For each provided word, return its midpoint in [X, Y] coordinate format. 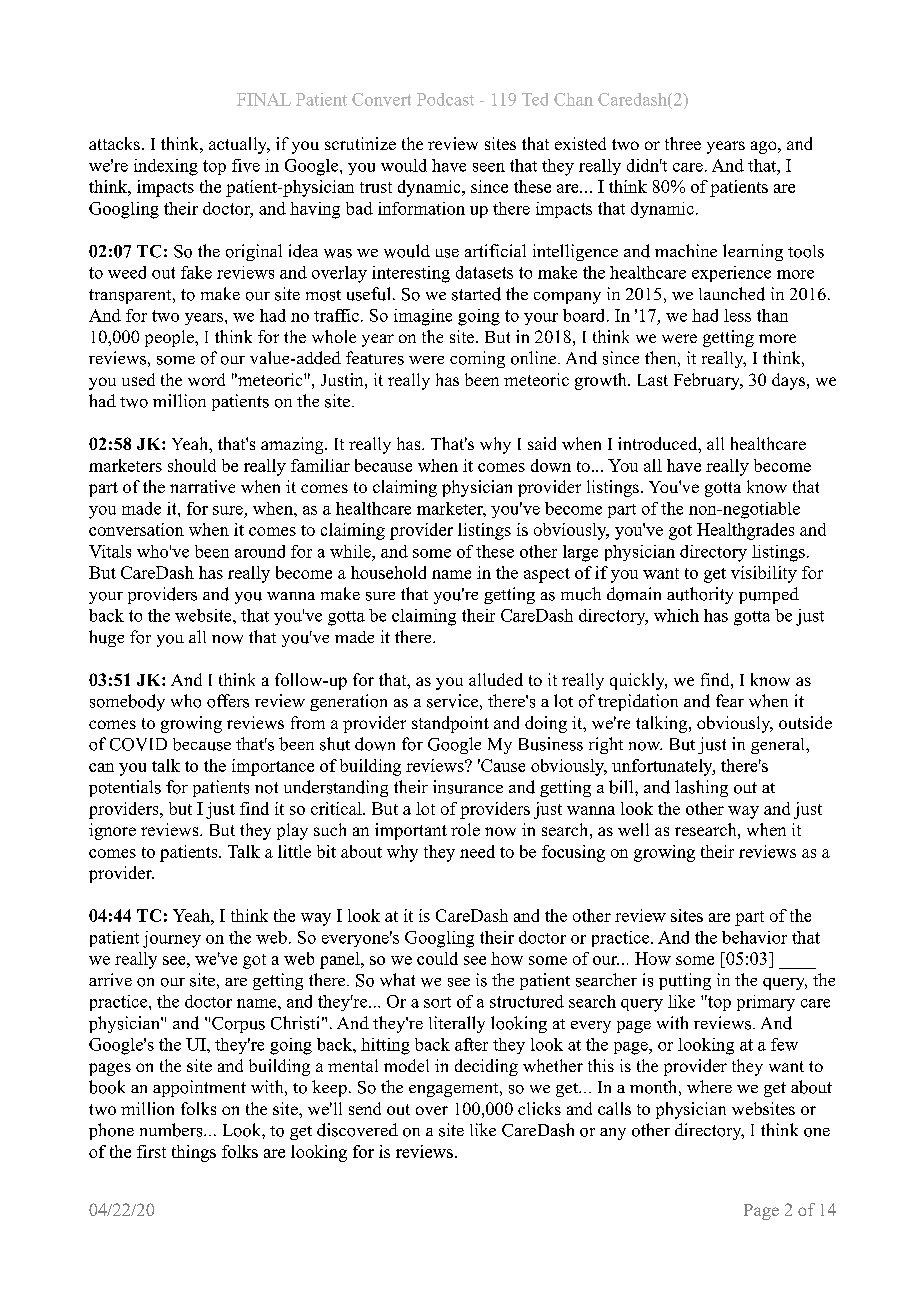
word [206, 379]
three [683, 143]
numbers [172, 1130]
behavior [754, 937]
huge [106, 638]
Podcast [445, 99]
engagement [455, 1090]
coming [477, 359]
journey [172, 939]
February [708, 381]
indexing [166, 167]
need [477, 851]
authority [700, 595]
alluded [496, 679]
